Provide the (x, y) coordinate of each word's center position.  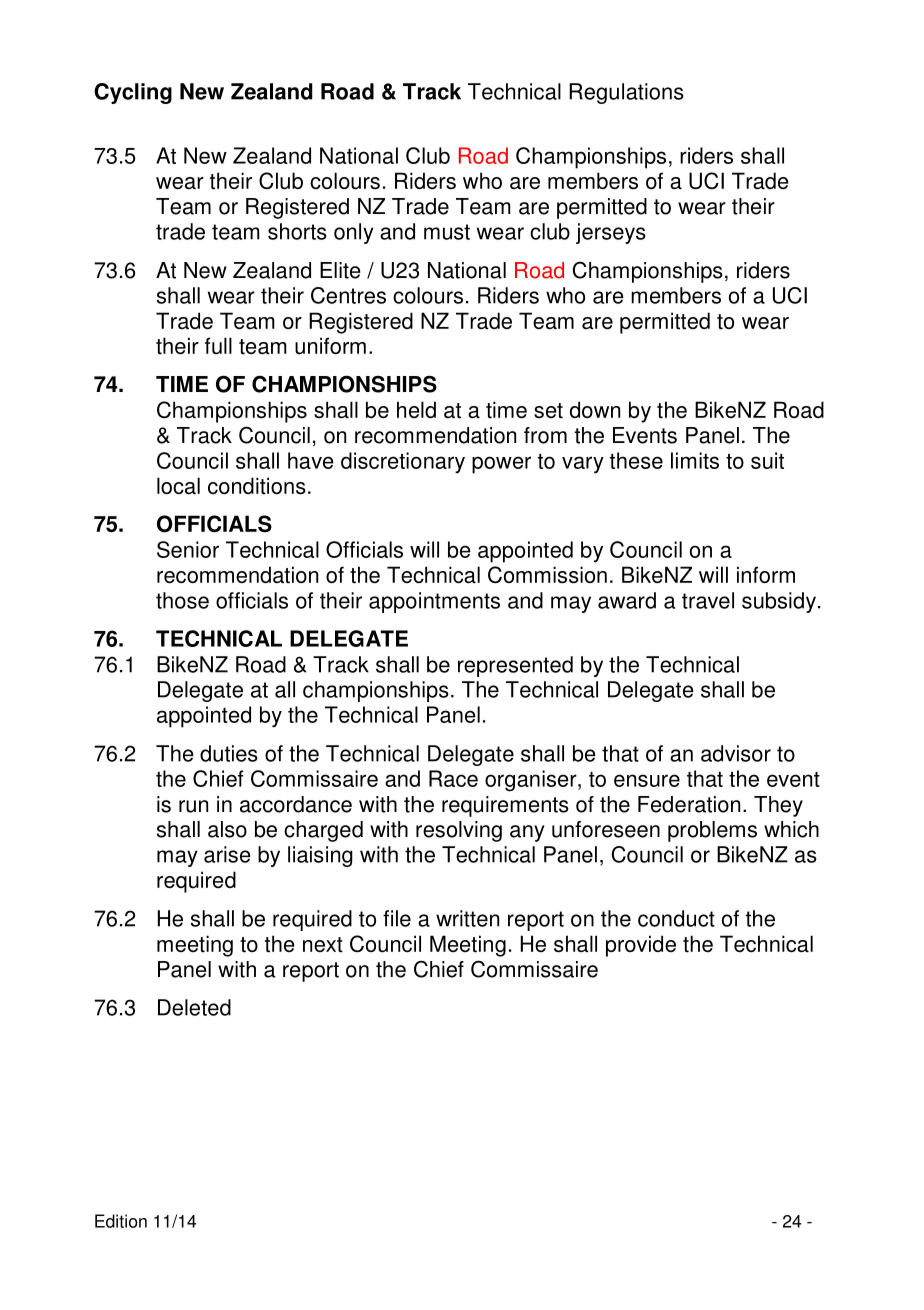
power (501, 465)
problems (712, 831)
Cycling (133, 93)
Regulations (626, 93)
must (447, 232)
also (227, 829)
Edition (121, 1221)
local (178, 486)
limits (695, 460)
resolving (459, 831)
